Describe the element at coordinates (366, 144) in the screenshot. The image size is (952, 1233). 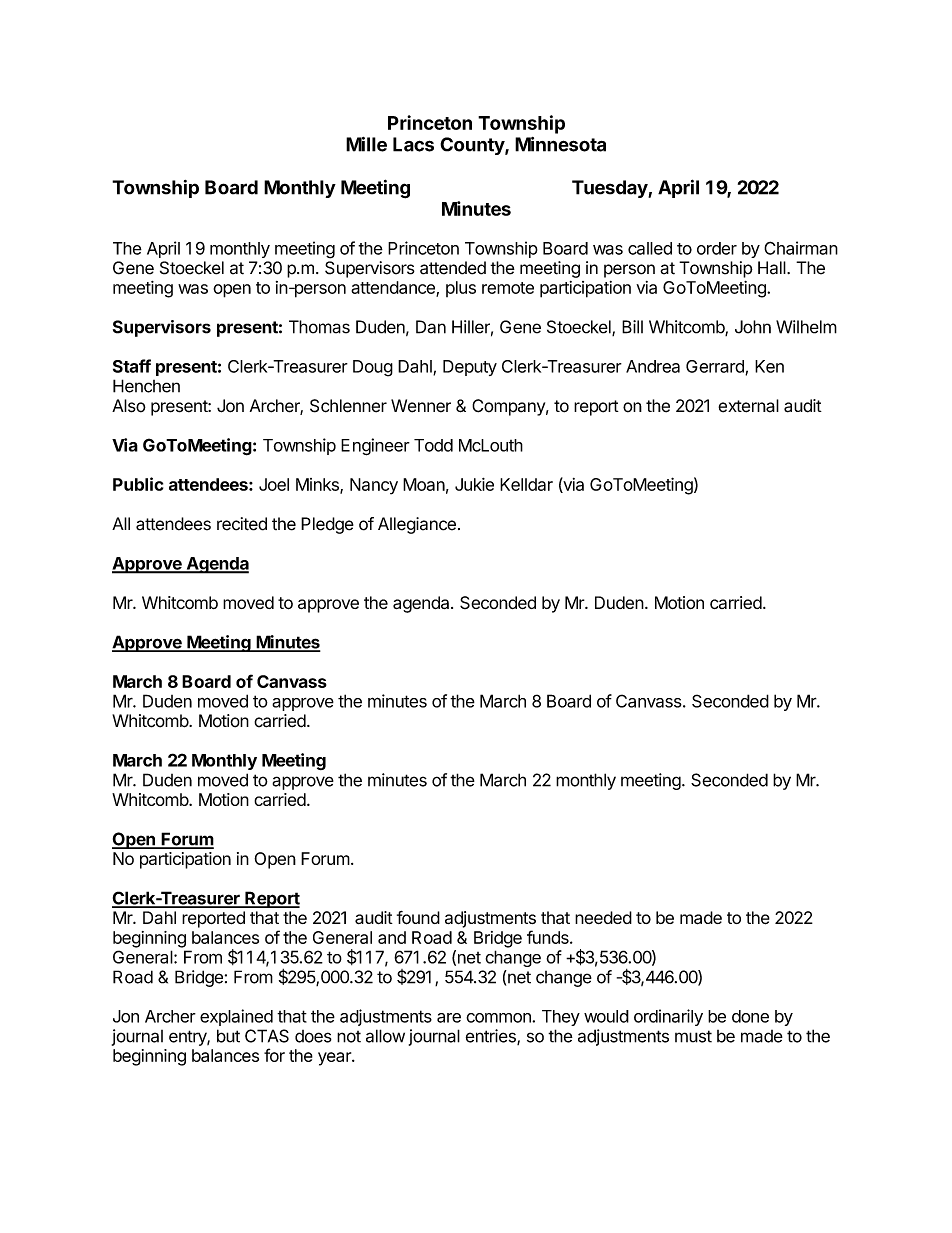
I see `Mille` at that location.
